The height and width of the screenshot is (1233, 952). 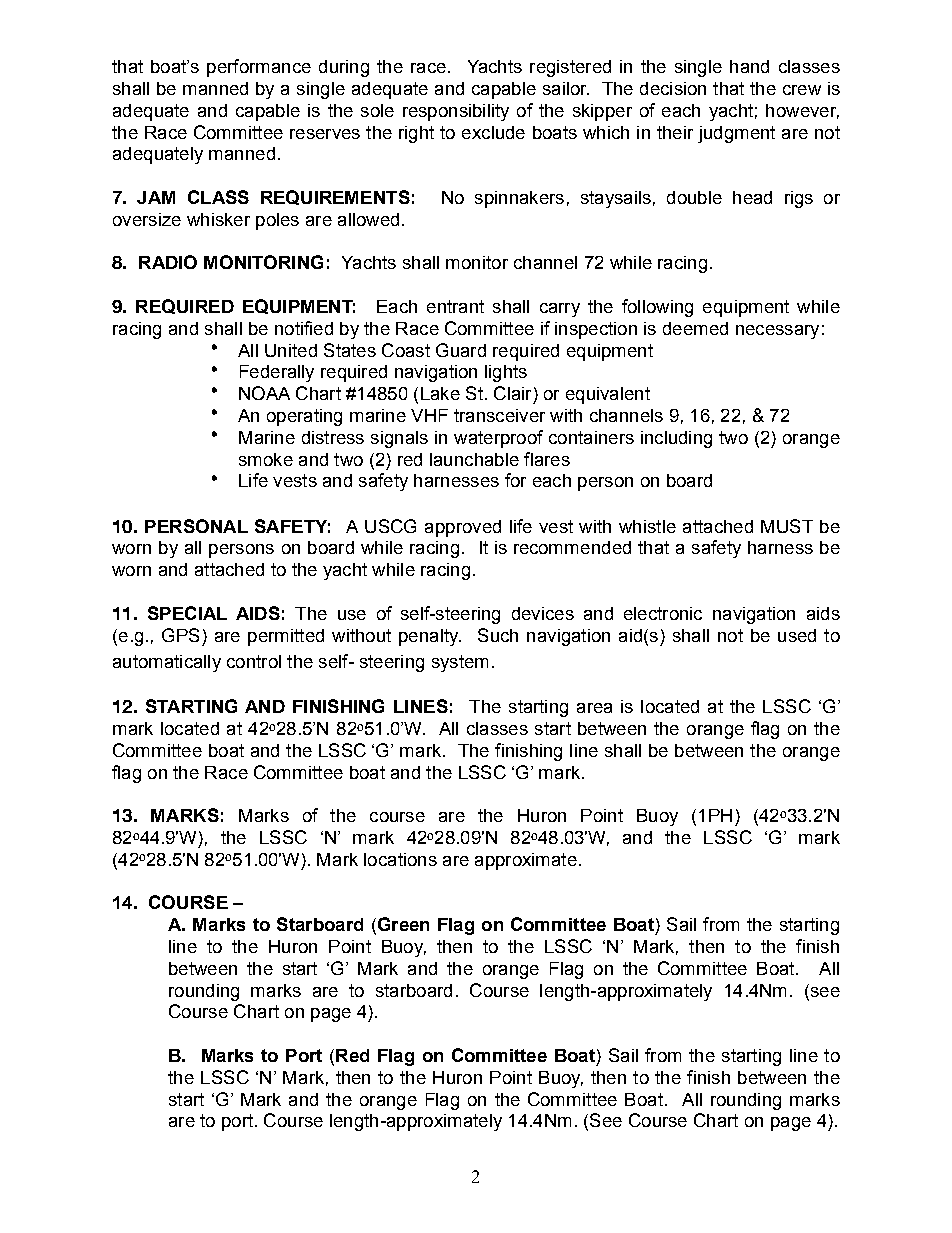 I want to click on MUST, so click(x=787, y=526).
